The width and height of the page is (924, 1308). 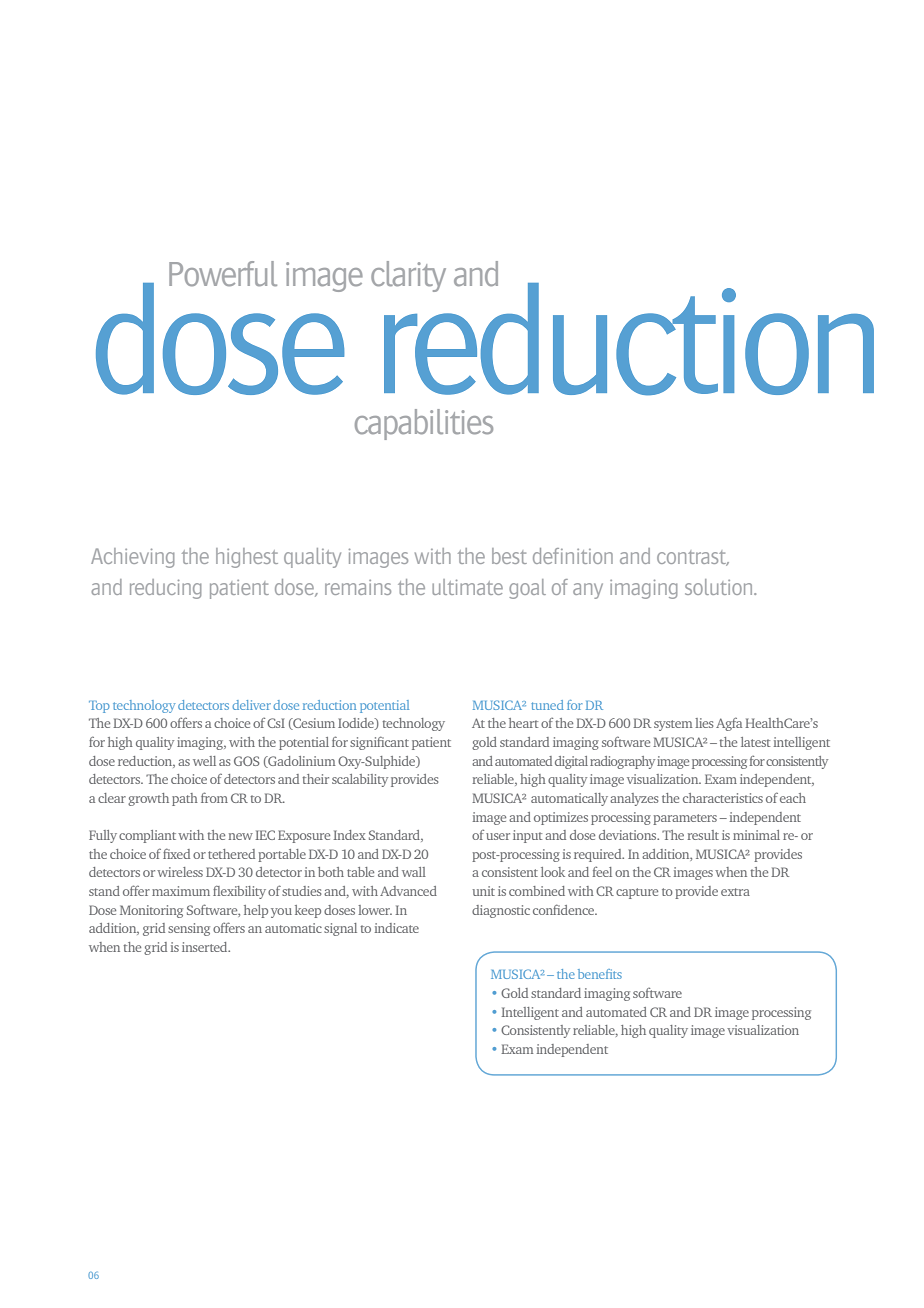 What do you see at coordinates (408, 276) in the page?
I see `clarity` at bounding box center [408, 276].
